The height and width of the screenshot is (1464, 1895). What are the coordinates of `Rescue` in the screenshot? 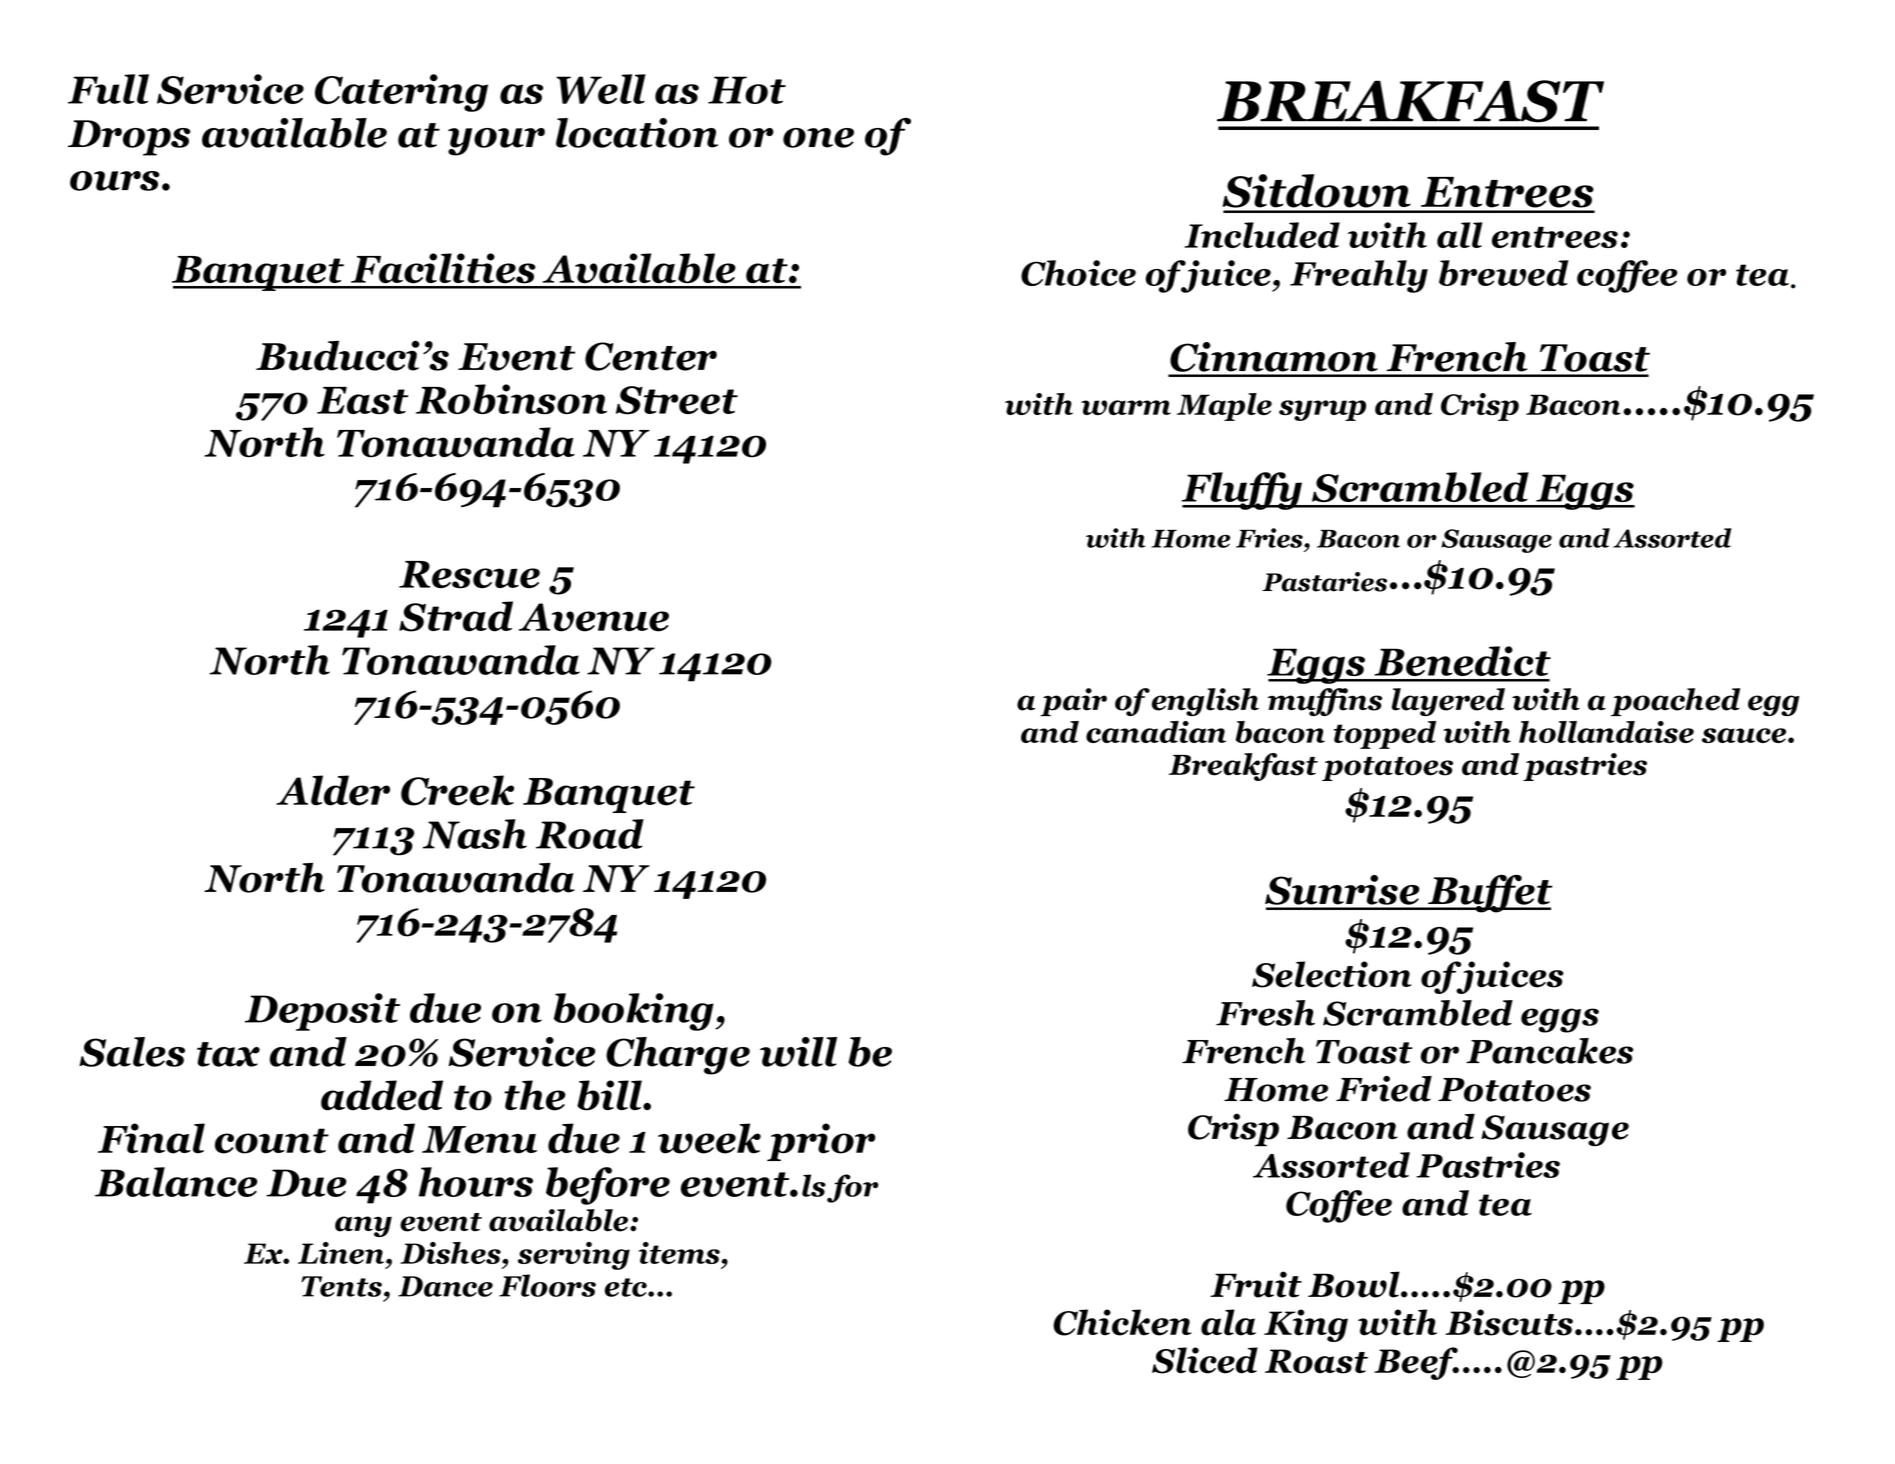 It's located at (469, 575).
